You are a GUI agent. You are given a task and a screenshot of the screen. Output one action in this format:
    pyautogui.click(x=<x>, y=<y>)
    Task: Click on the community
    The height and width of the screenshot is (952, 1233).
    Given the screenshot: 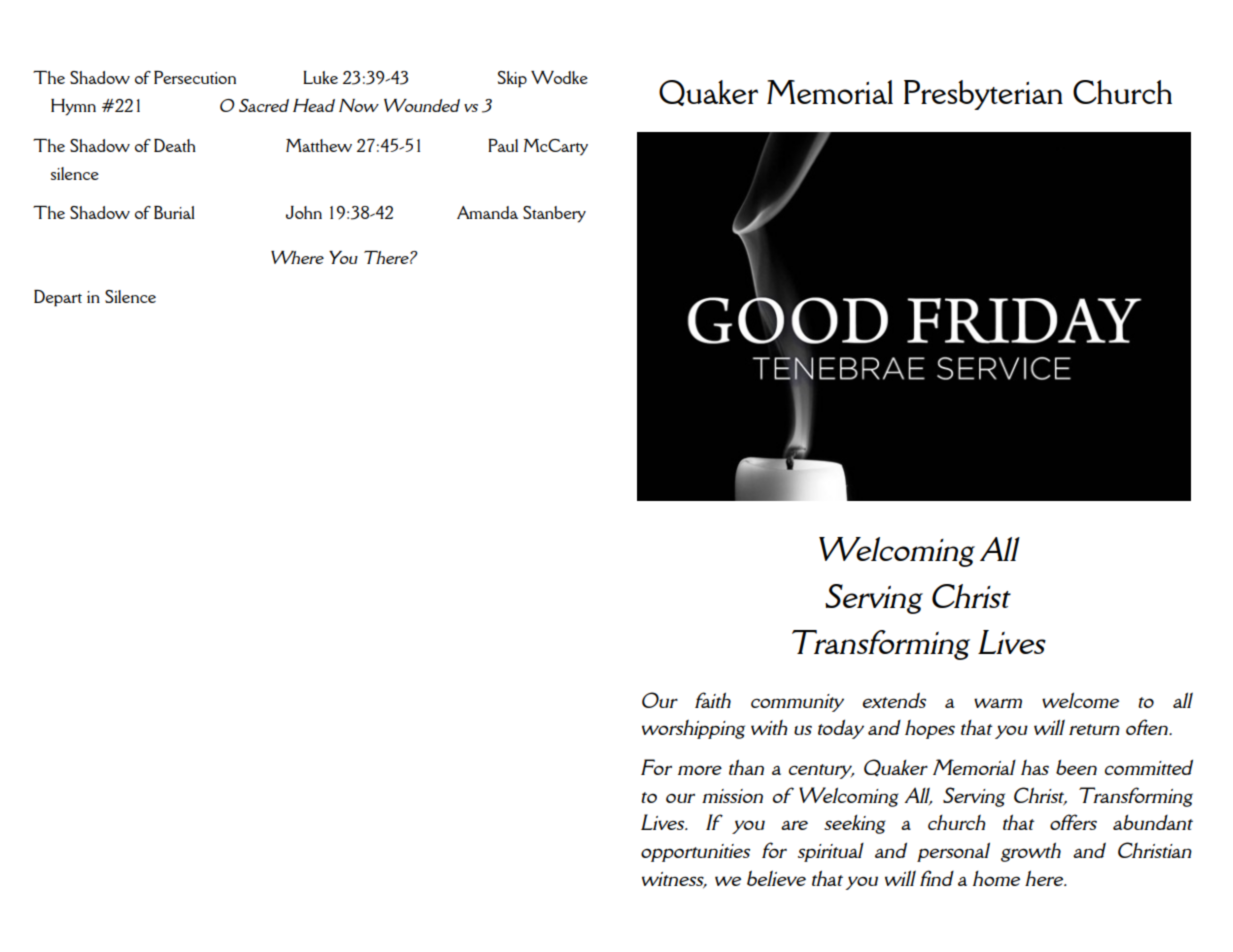 What is the action you would take?
    pyautogui.click(x=797, y=703)
